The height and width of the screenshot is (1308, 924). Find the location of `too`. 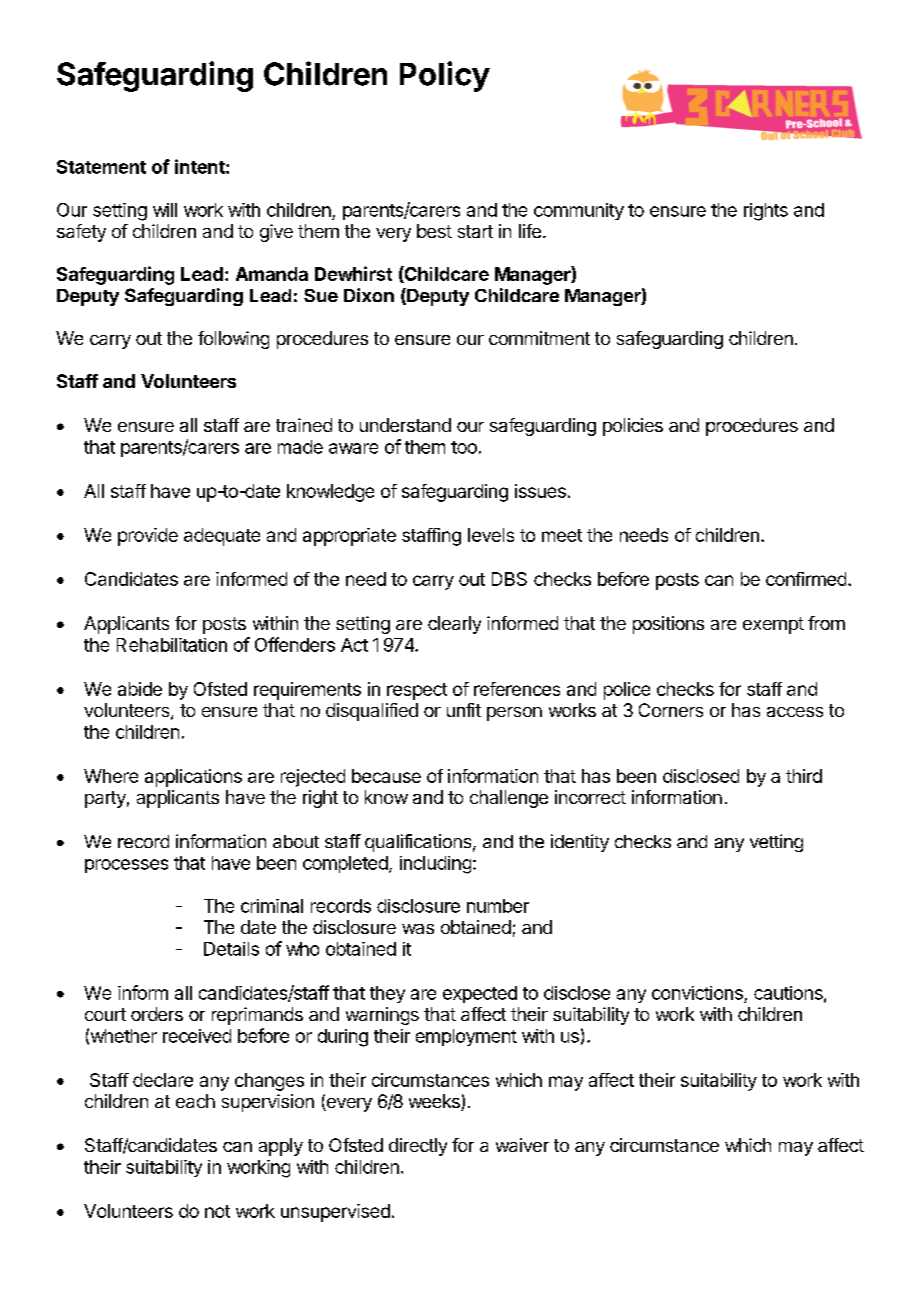

too is located at coordinates (464, 447).
